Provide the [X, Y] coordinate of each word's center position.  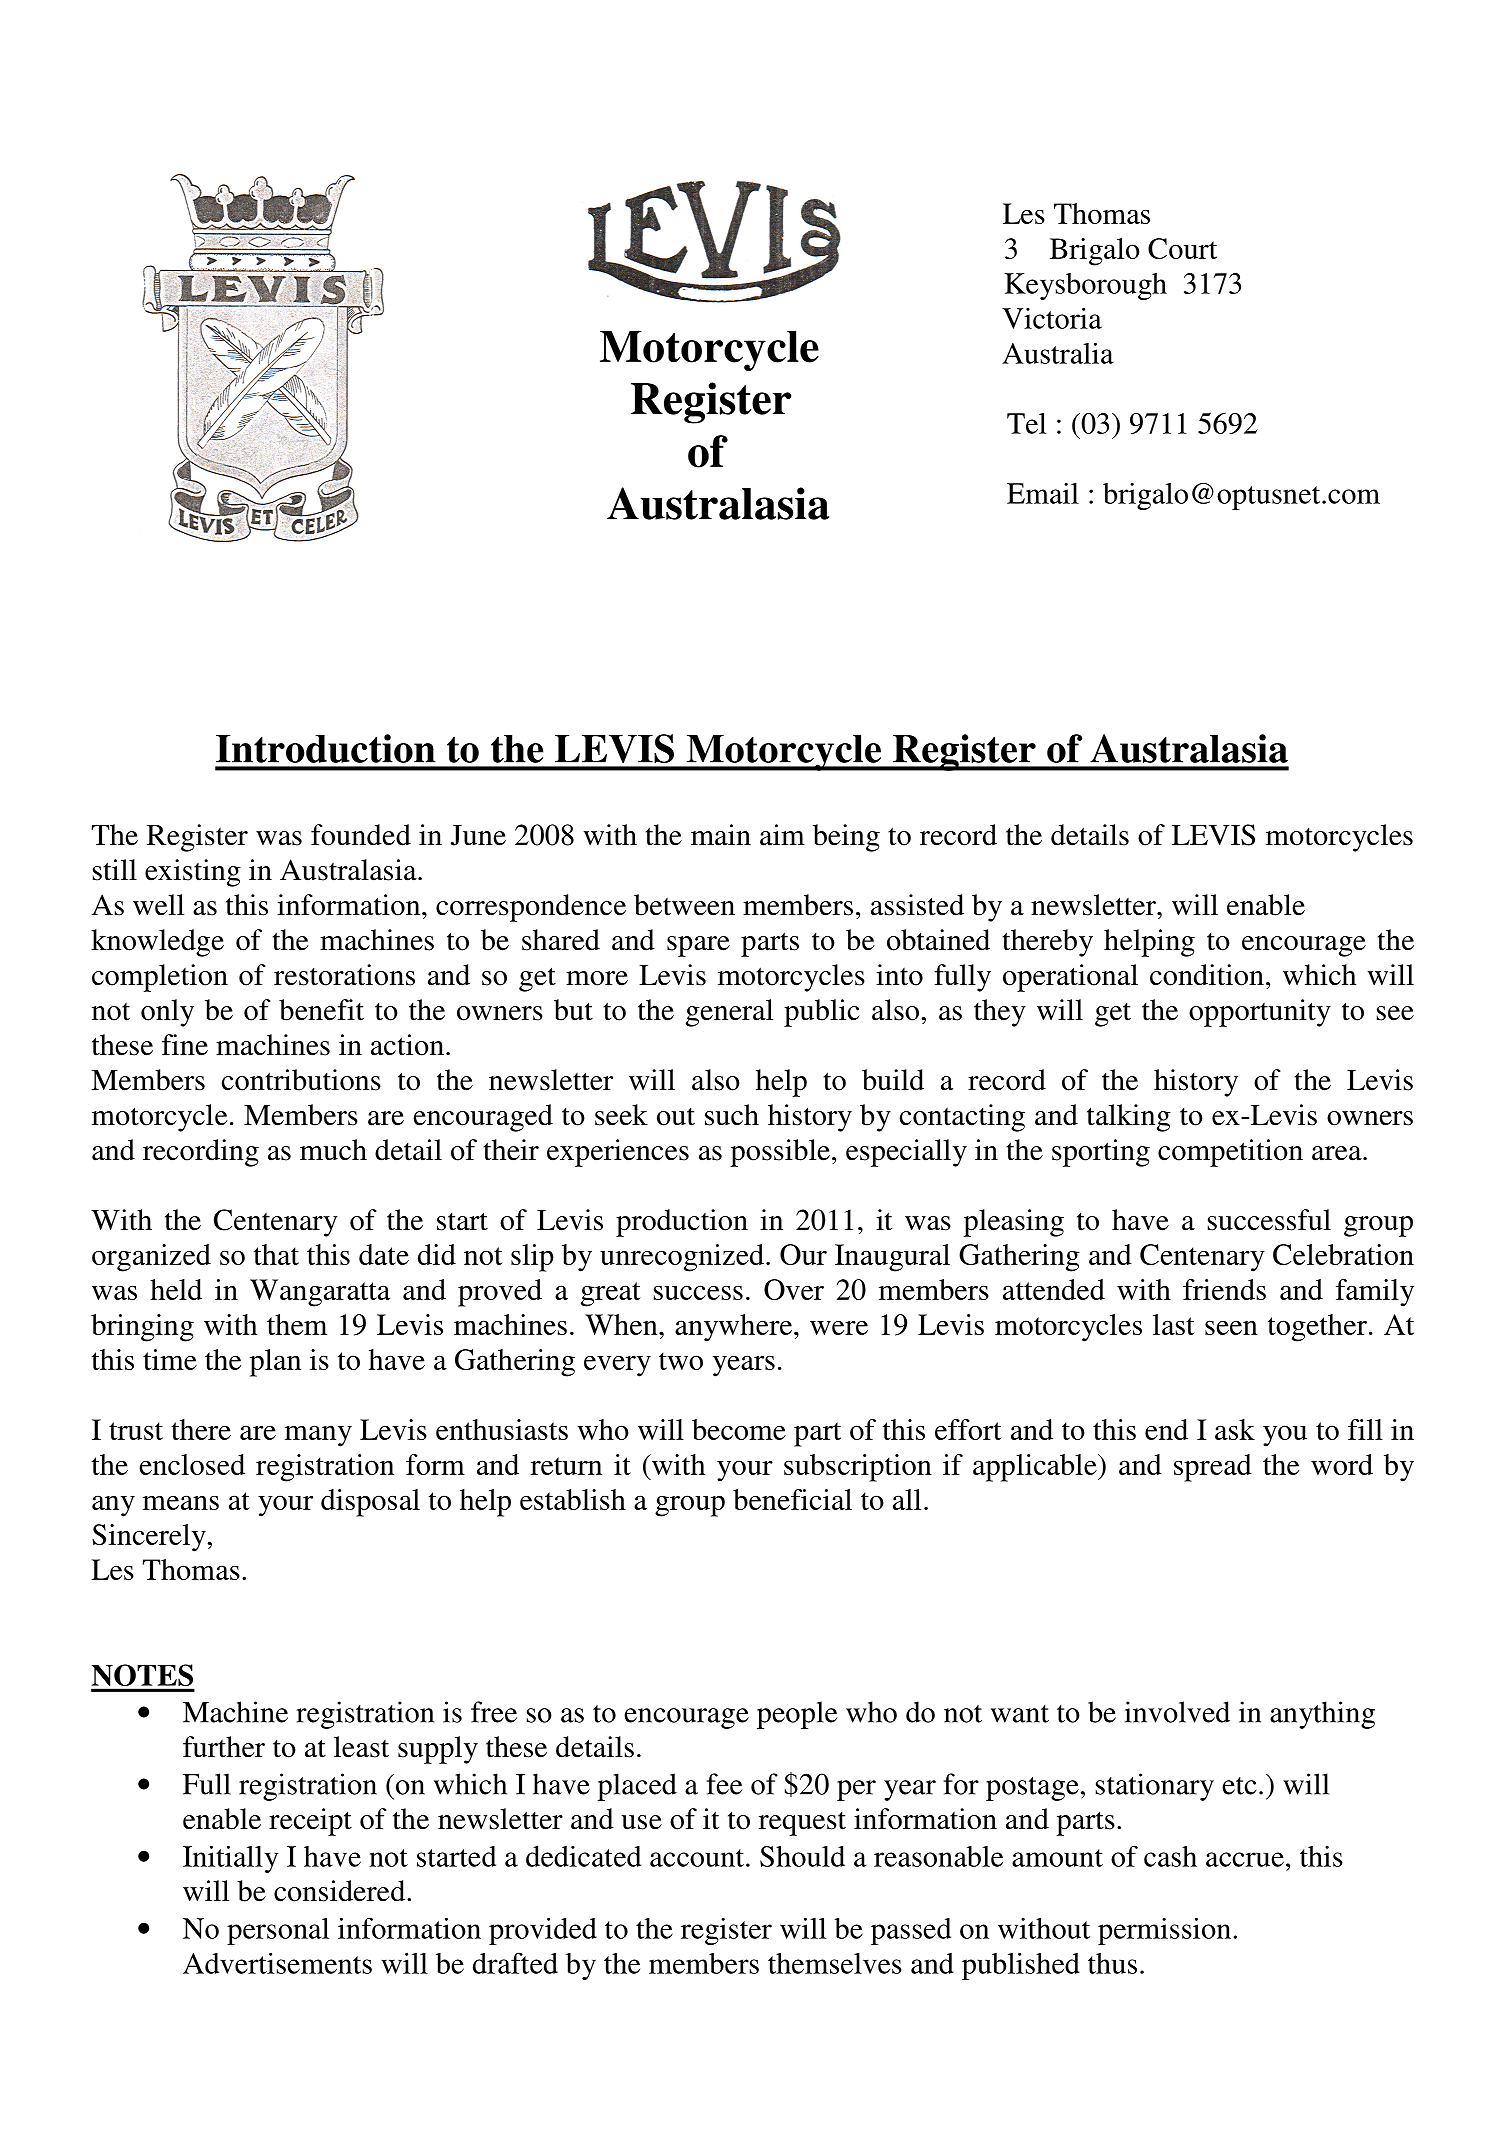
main [721, 835]
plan [275, 1363]
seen [1231, 1327]
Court [1182, 248]
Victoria [1052, 318]
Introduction [326, 748]
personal [278, 1931]
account [697, 1858]
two [681, 1361]
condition [1207, 975]
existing [193, 873]
